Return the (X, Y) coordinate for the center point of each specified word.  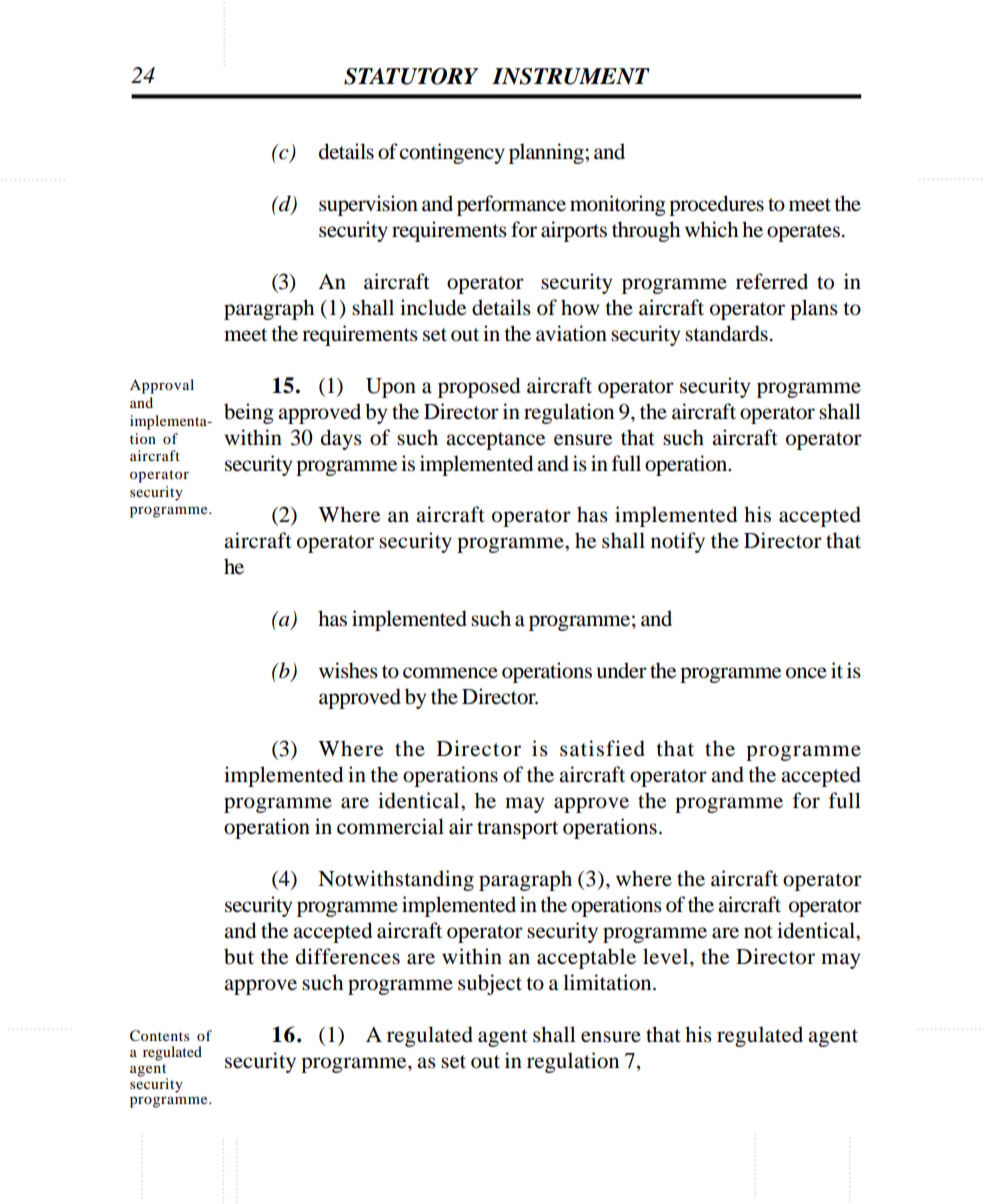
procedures (716, 205)
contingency (452, 153)
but (239, 956)
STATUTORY (411, 76)
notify (678, 542)
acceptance (495, 441)
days (341, 439)
